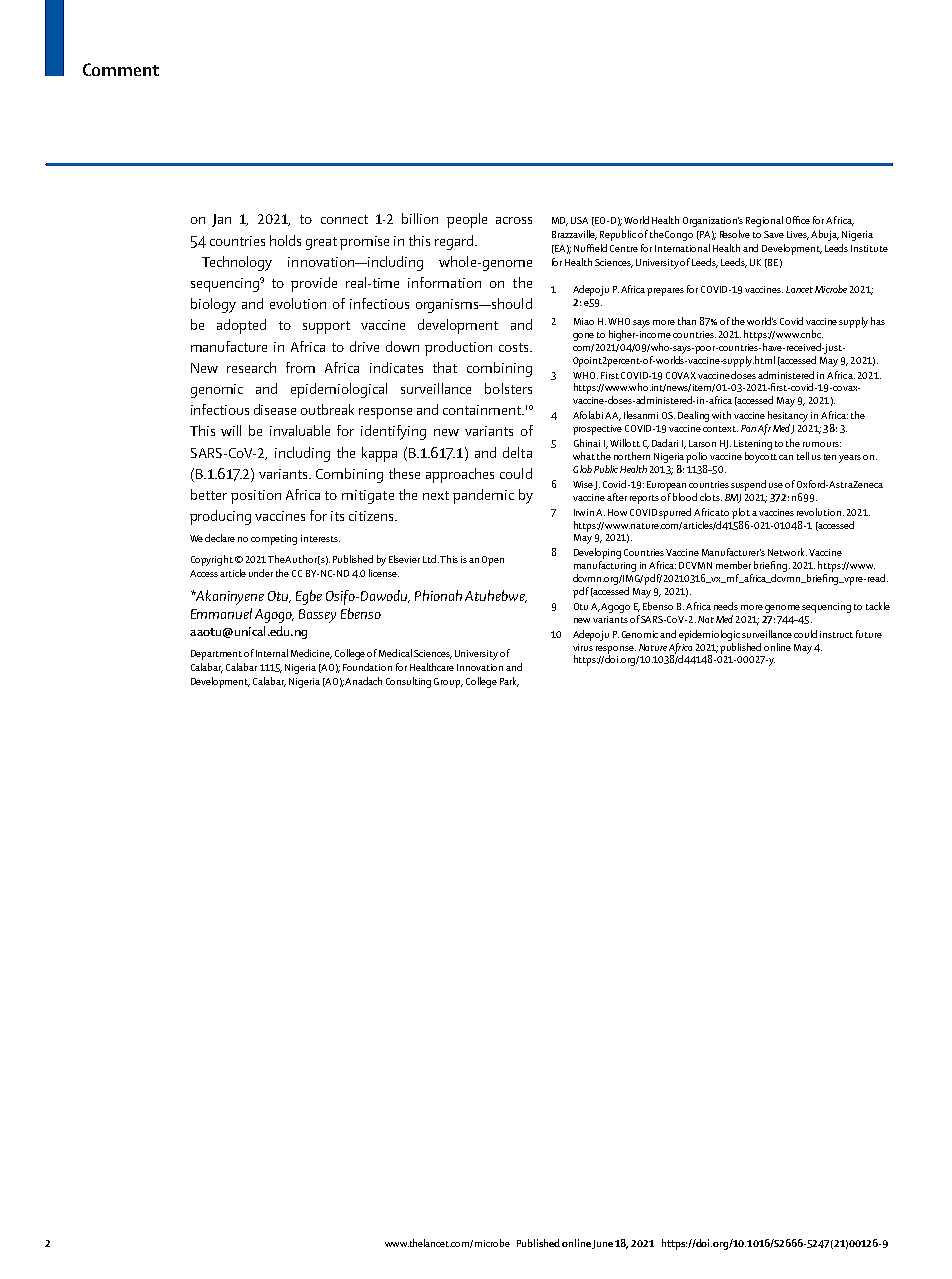 The image size is (952, 1279). I want to click on June, so click(602, 1244).
